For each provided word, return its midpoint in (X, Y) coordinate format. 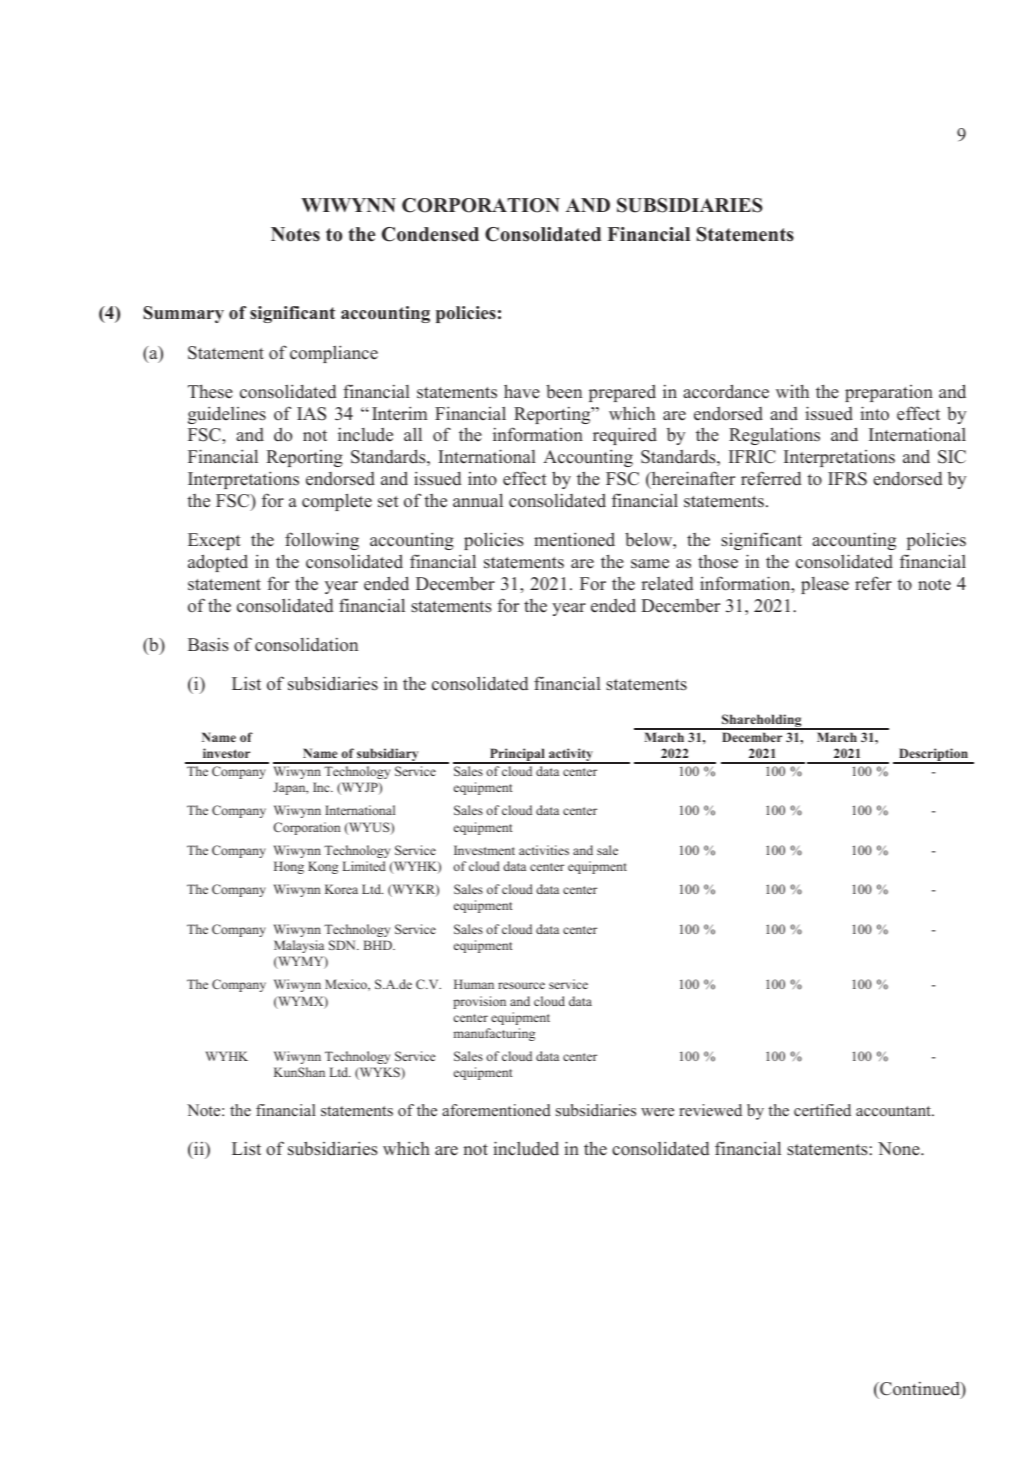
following (322, 541)
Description (933, 756)
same (650, 564)
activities (544, 850)
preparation (889, 393)
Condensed (430, 234)
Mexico (347, 985)
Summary (183, 314)
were (657, 1112)
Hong (289, 867)
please (825, 585)
